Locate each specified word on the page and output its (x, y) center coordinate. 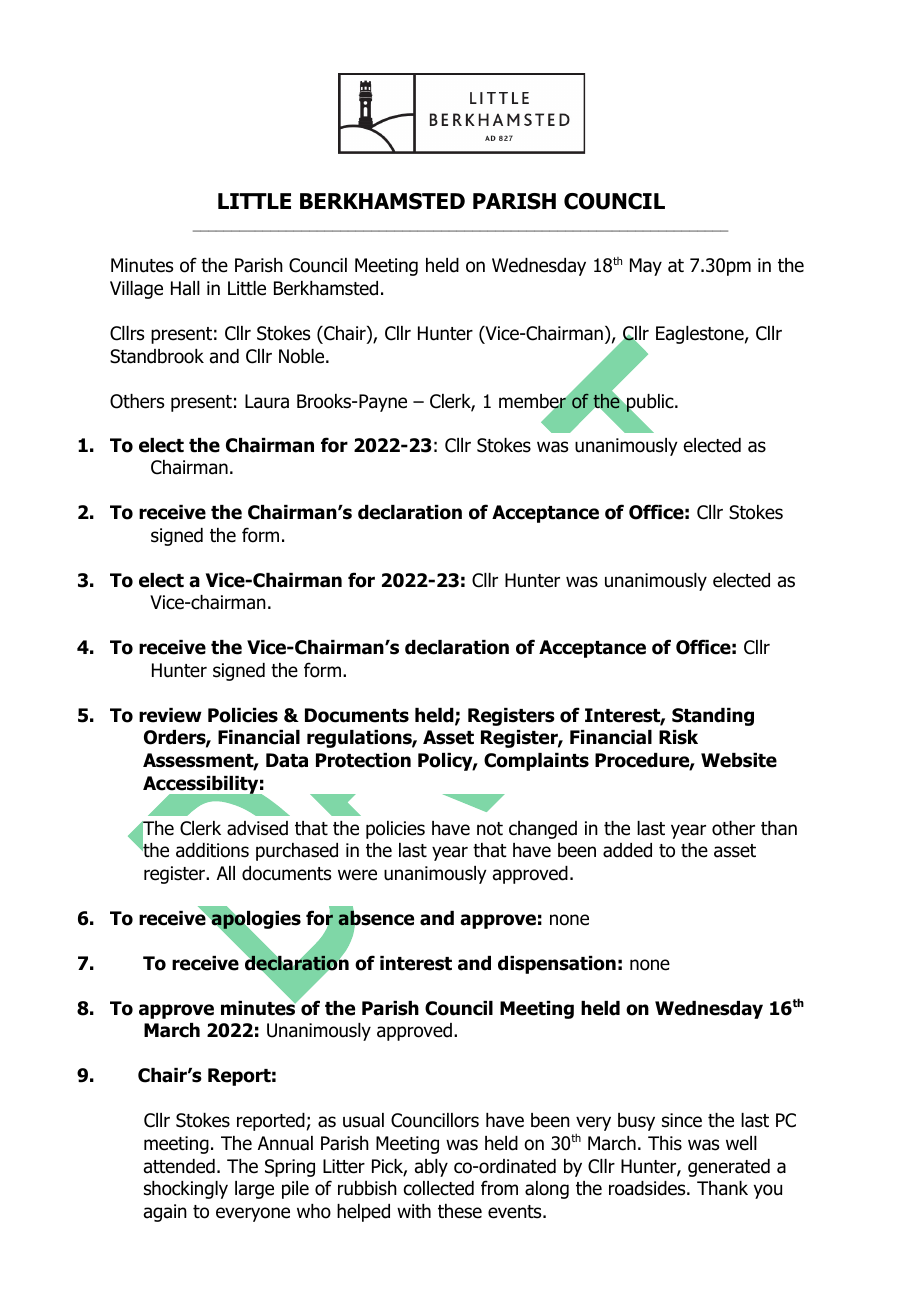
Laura (267, 401)
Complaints (536, 762)
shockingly (186, 1190)
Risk (678, 737)
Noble (303, 356)
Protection (363, 760)
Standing (713, 717)
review (170, 715)
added (627, 850)
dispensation (557, 965)
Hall (185, 288)
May (646, 267)
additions (212, 850)
